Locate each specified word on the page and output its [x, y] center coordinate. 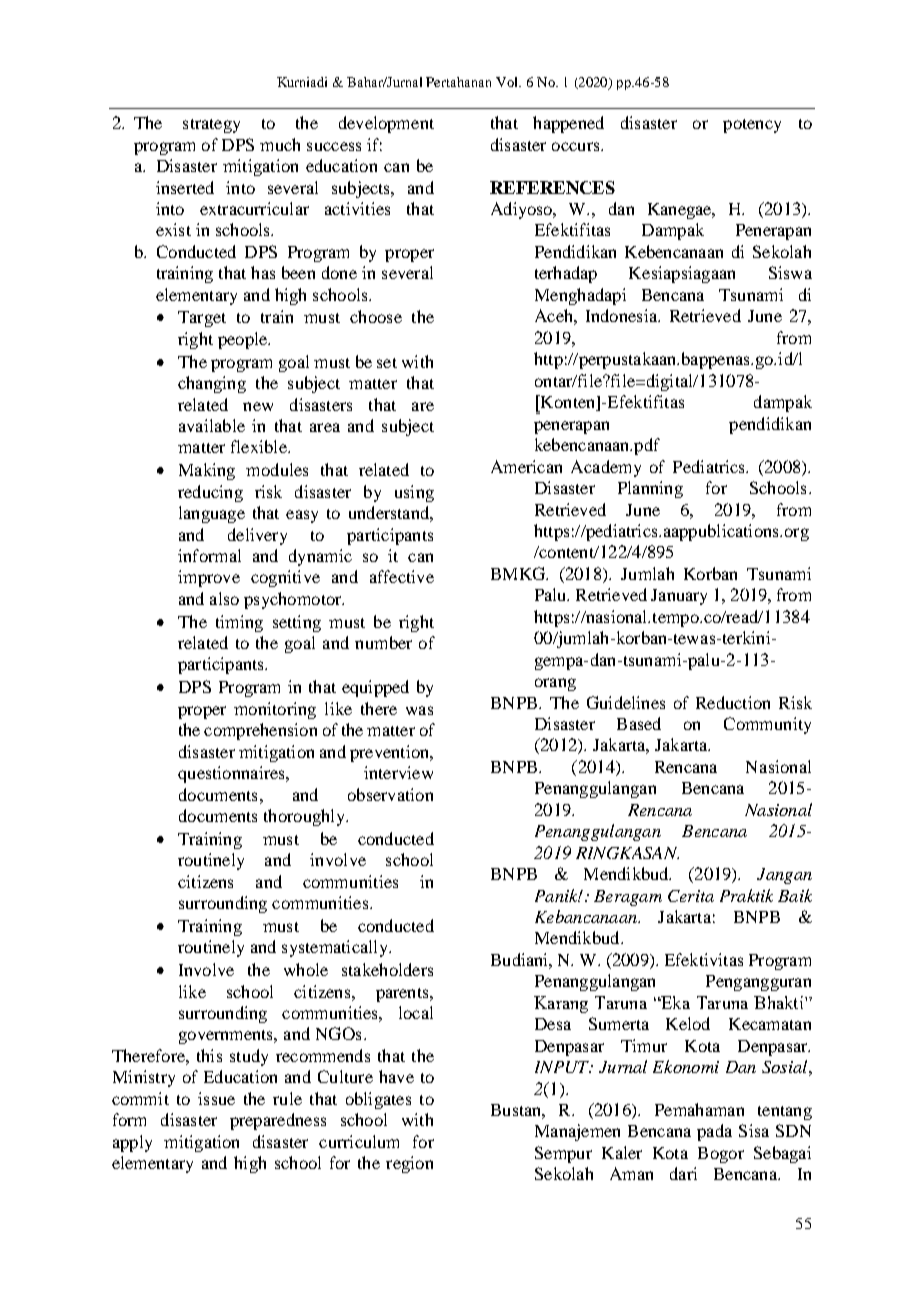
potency [752, 126]
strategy [211, 126]
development [386, 124]
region [409, 1164]
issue [216, 1098]
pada [714, 1132]
